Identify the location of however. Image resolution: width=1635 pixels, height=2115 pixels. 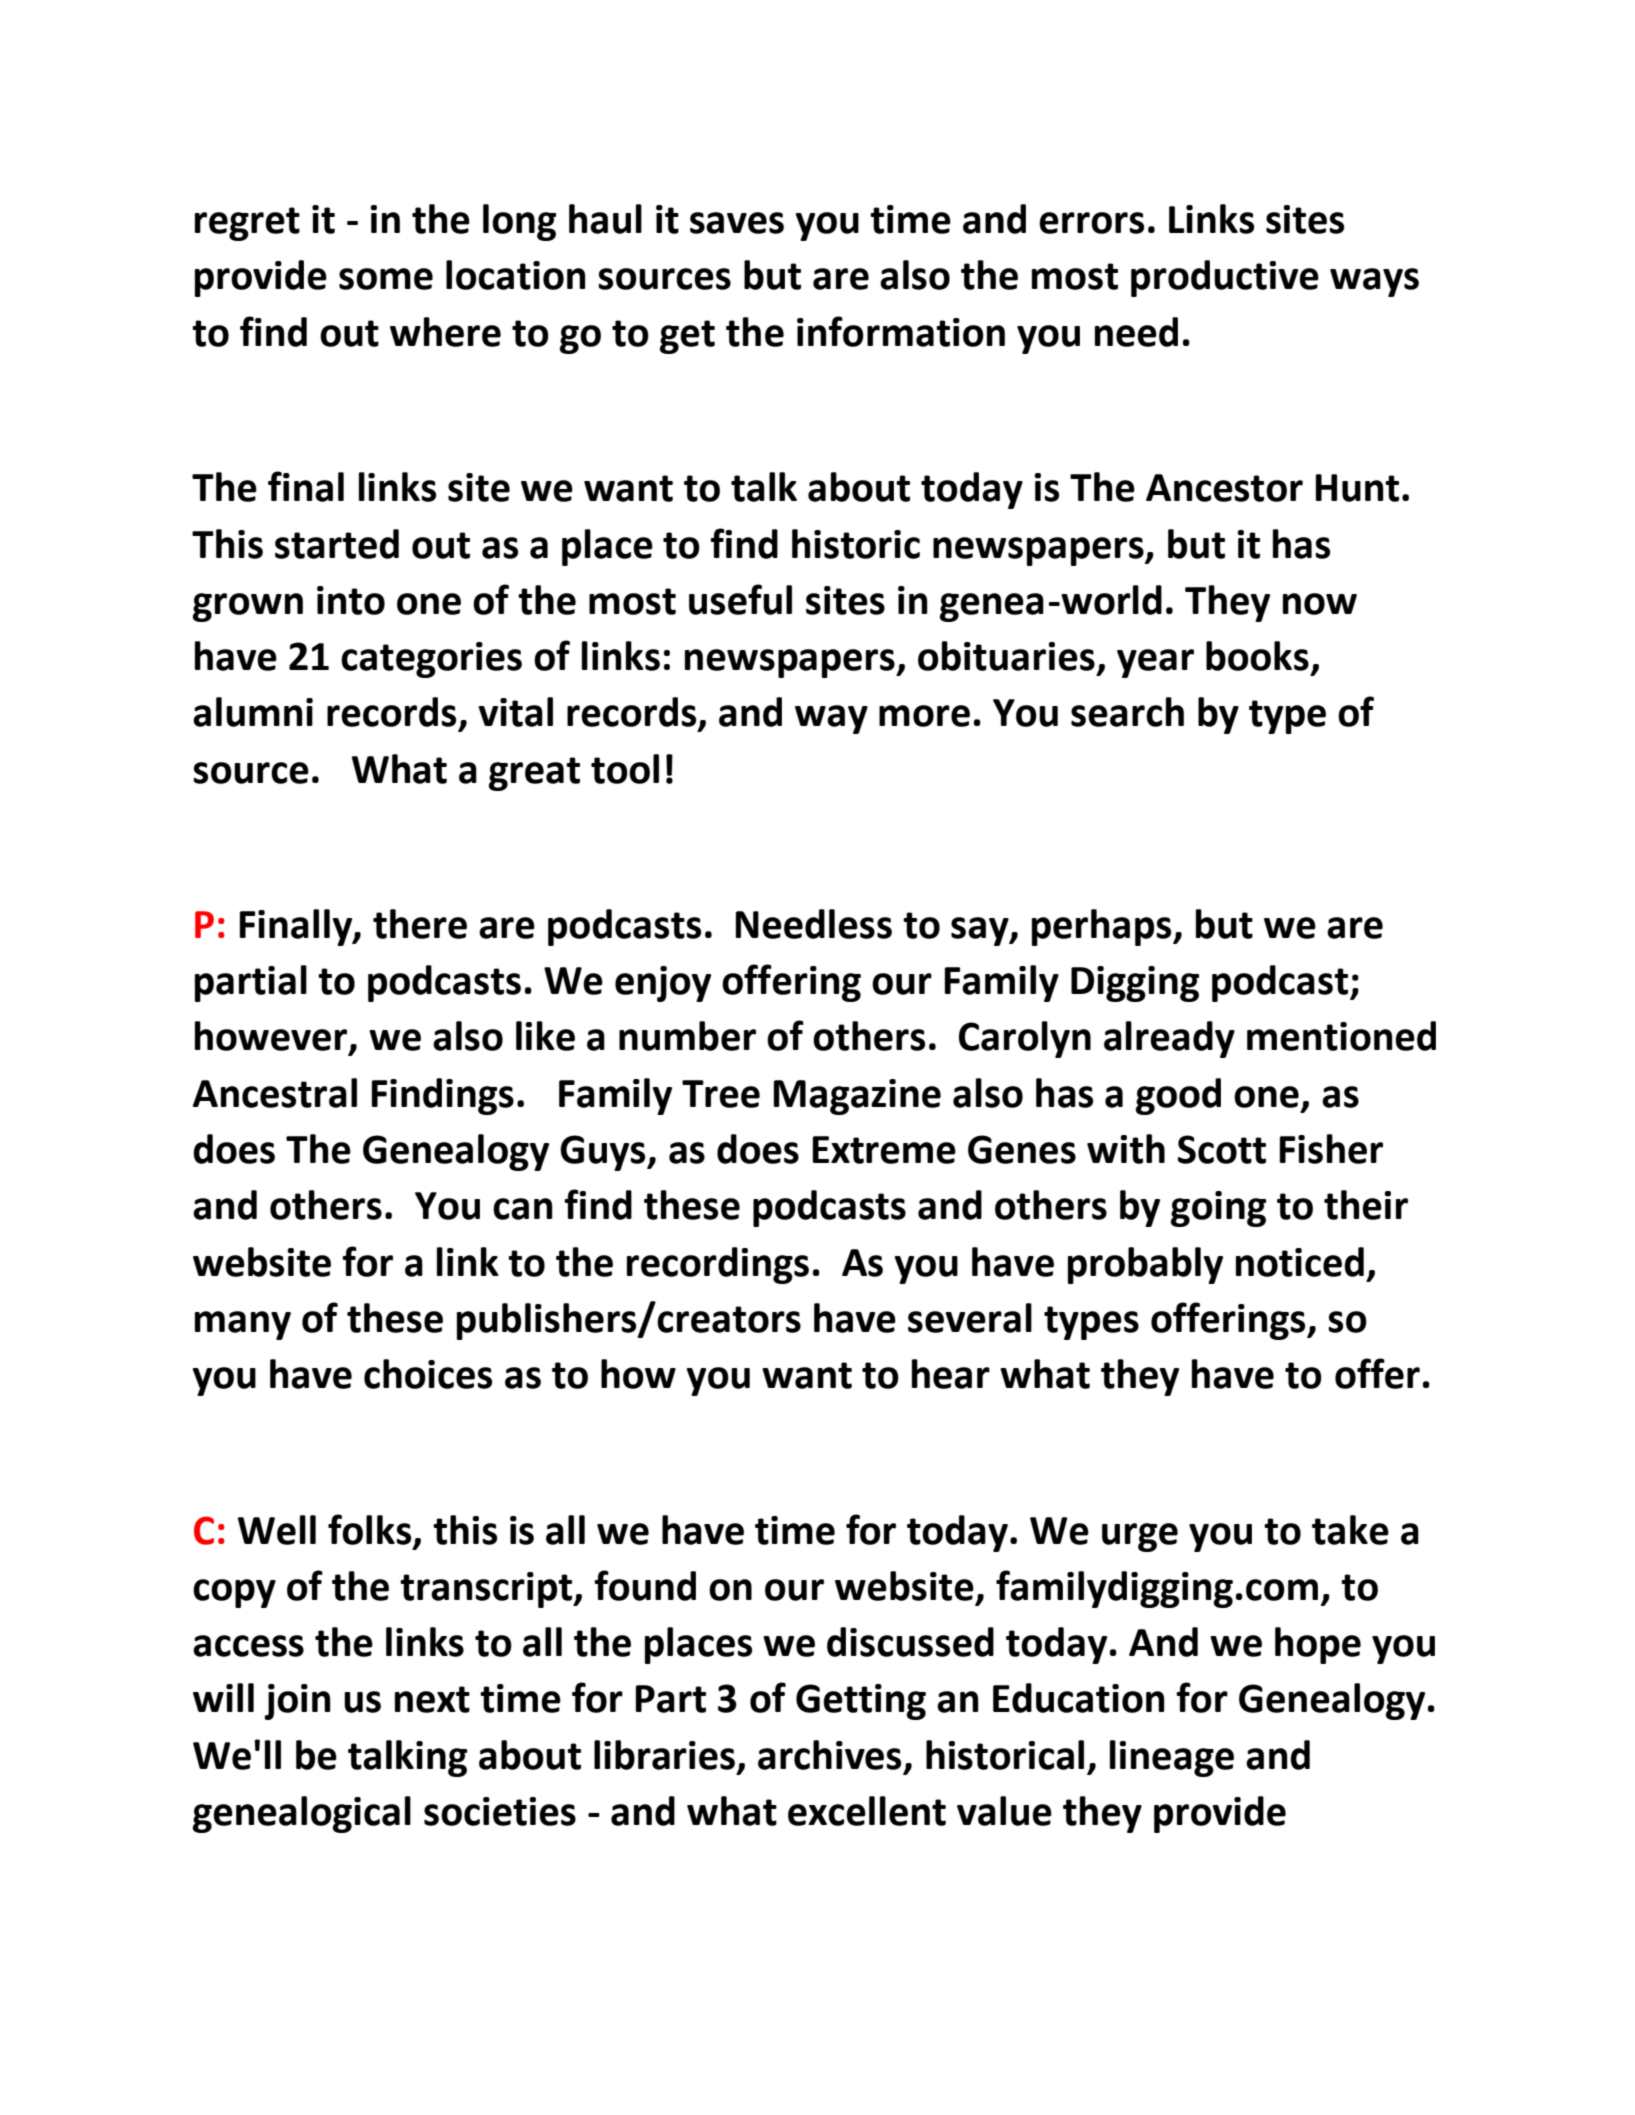
(272, 1037).
